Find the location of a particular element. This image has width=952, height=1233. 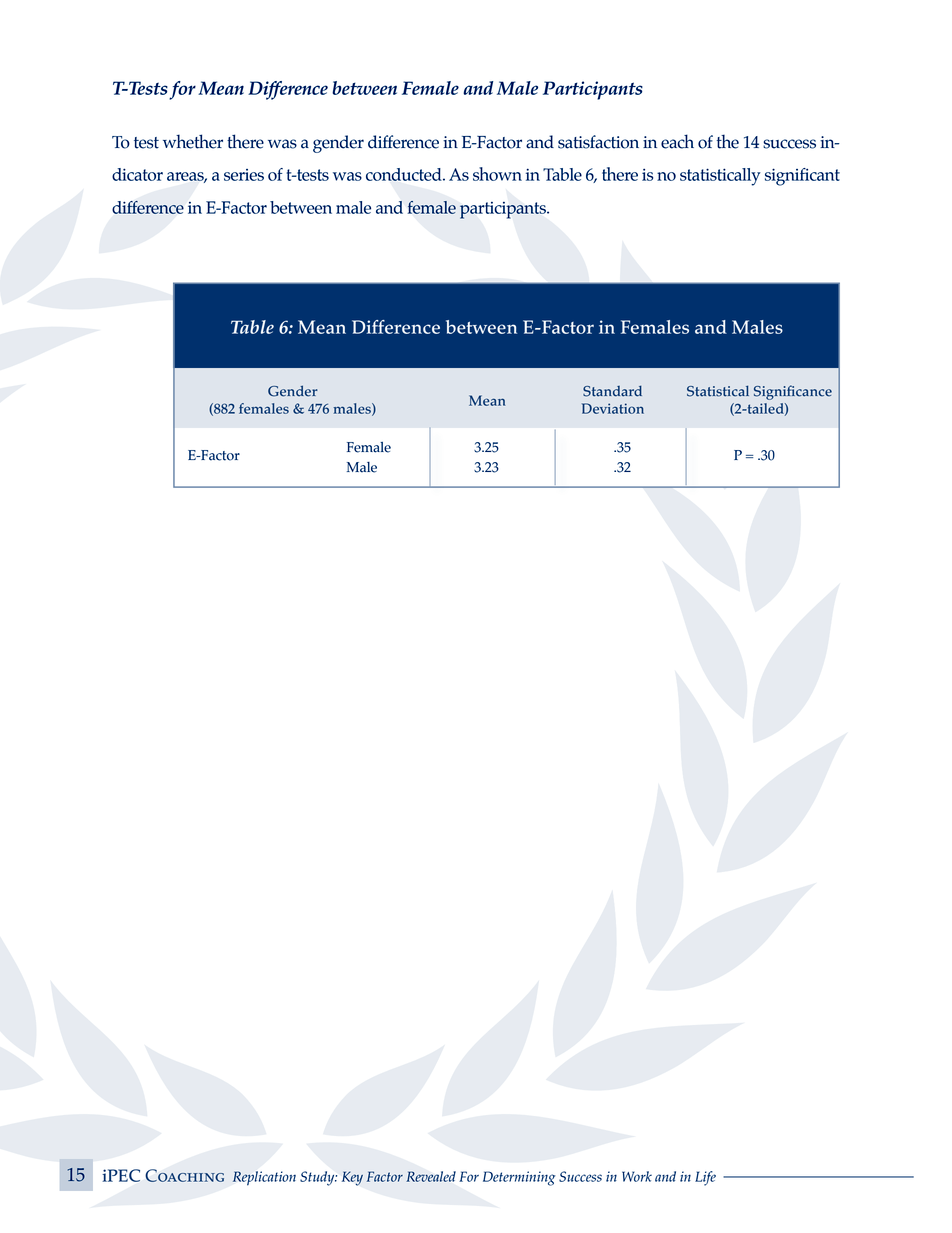

Deviation is located at coordinates (613, 408).
